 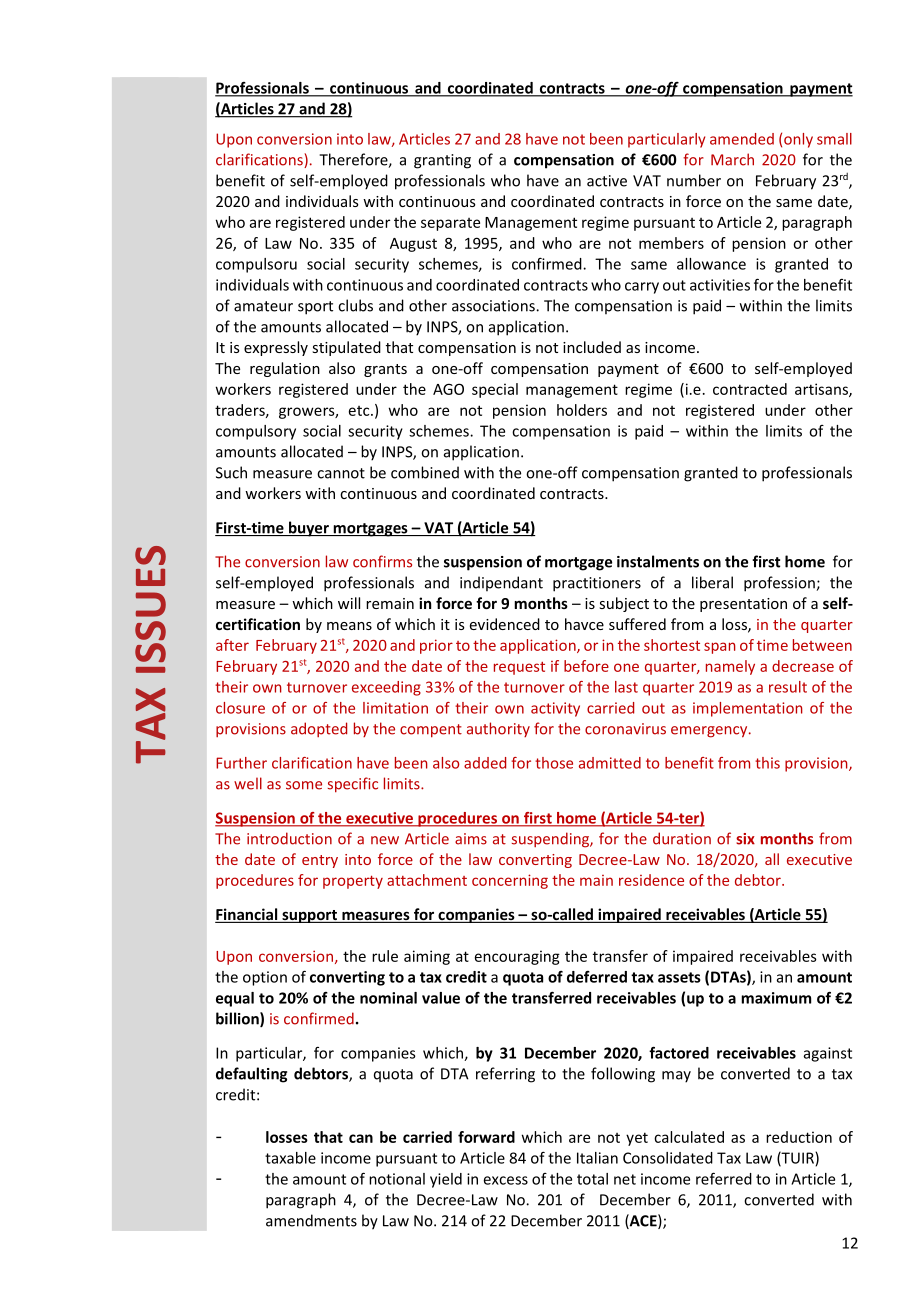 What do you see at coordinates (309, 529) in the page?
I see `buyer` at bounding box center [309, 529].
